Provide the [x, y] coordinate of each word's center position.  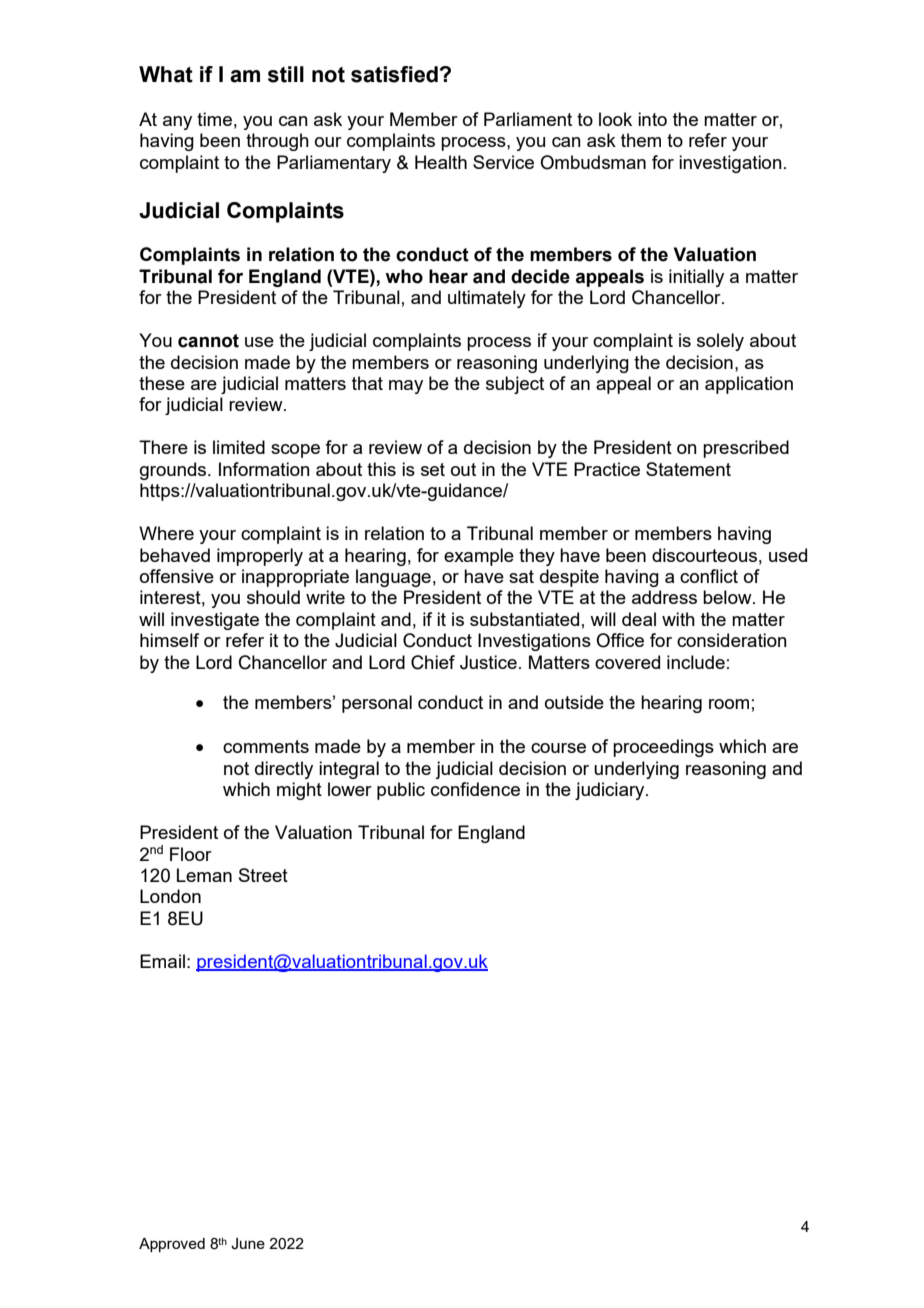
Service [503, 162]
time [214, 119]
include [696, 662]
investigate [215, 621]
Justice [488, 662]
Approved [172, 1245]
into [652, 119]
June [248, 1244]
